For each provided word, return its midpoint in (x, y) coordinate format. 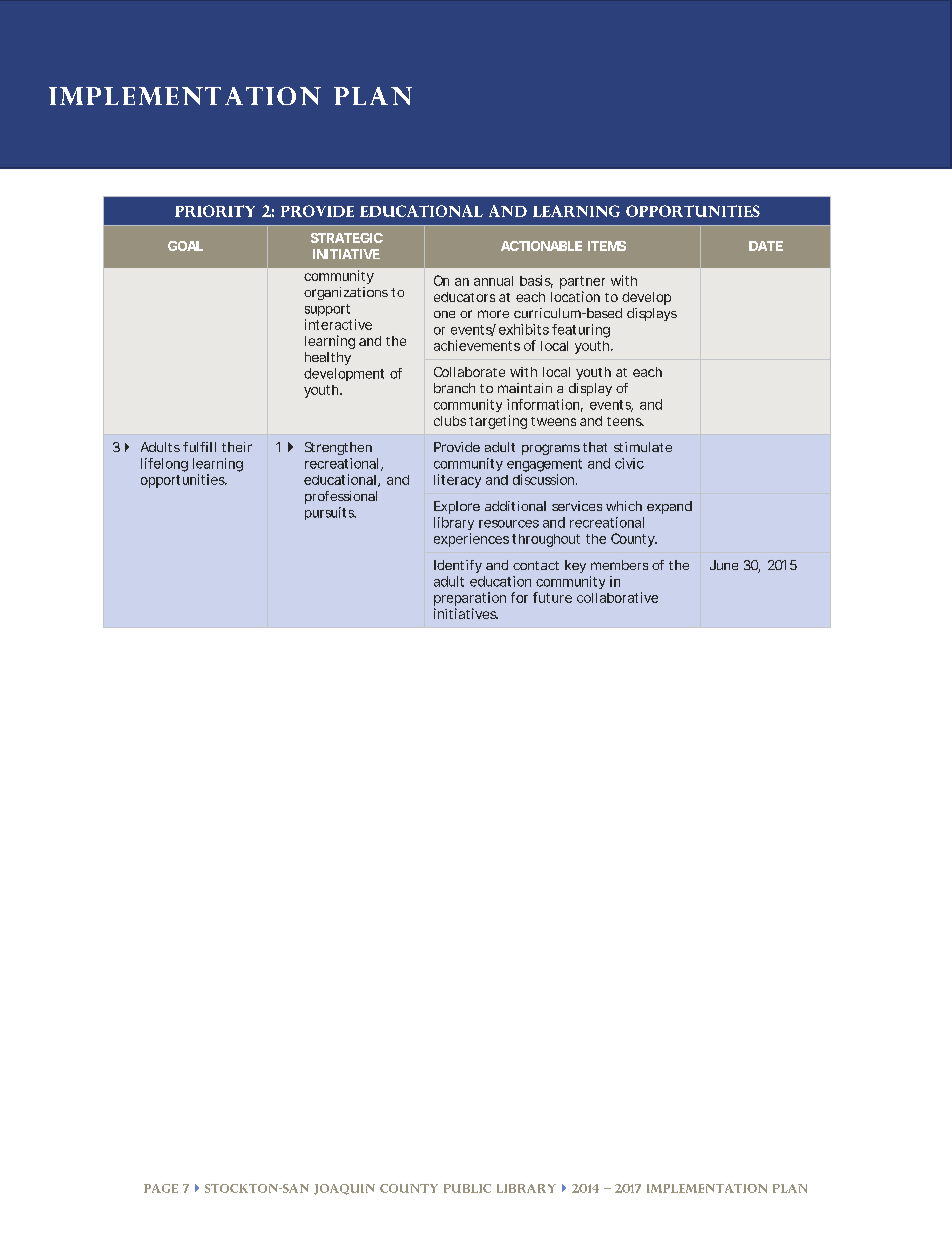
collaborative (617, 597)
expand (669, 507)
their (237, 447)
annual (493, 281)
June (724, 565)
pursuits (330, 513)
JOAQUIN (344, 1189)
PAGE (161, 1188)
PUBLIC (467, 1188)
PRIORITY (215, 211)
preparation (470, 599)
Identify (458, 566)
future (552, 597)
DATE (766, 246)
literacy (457, 481)
